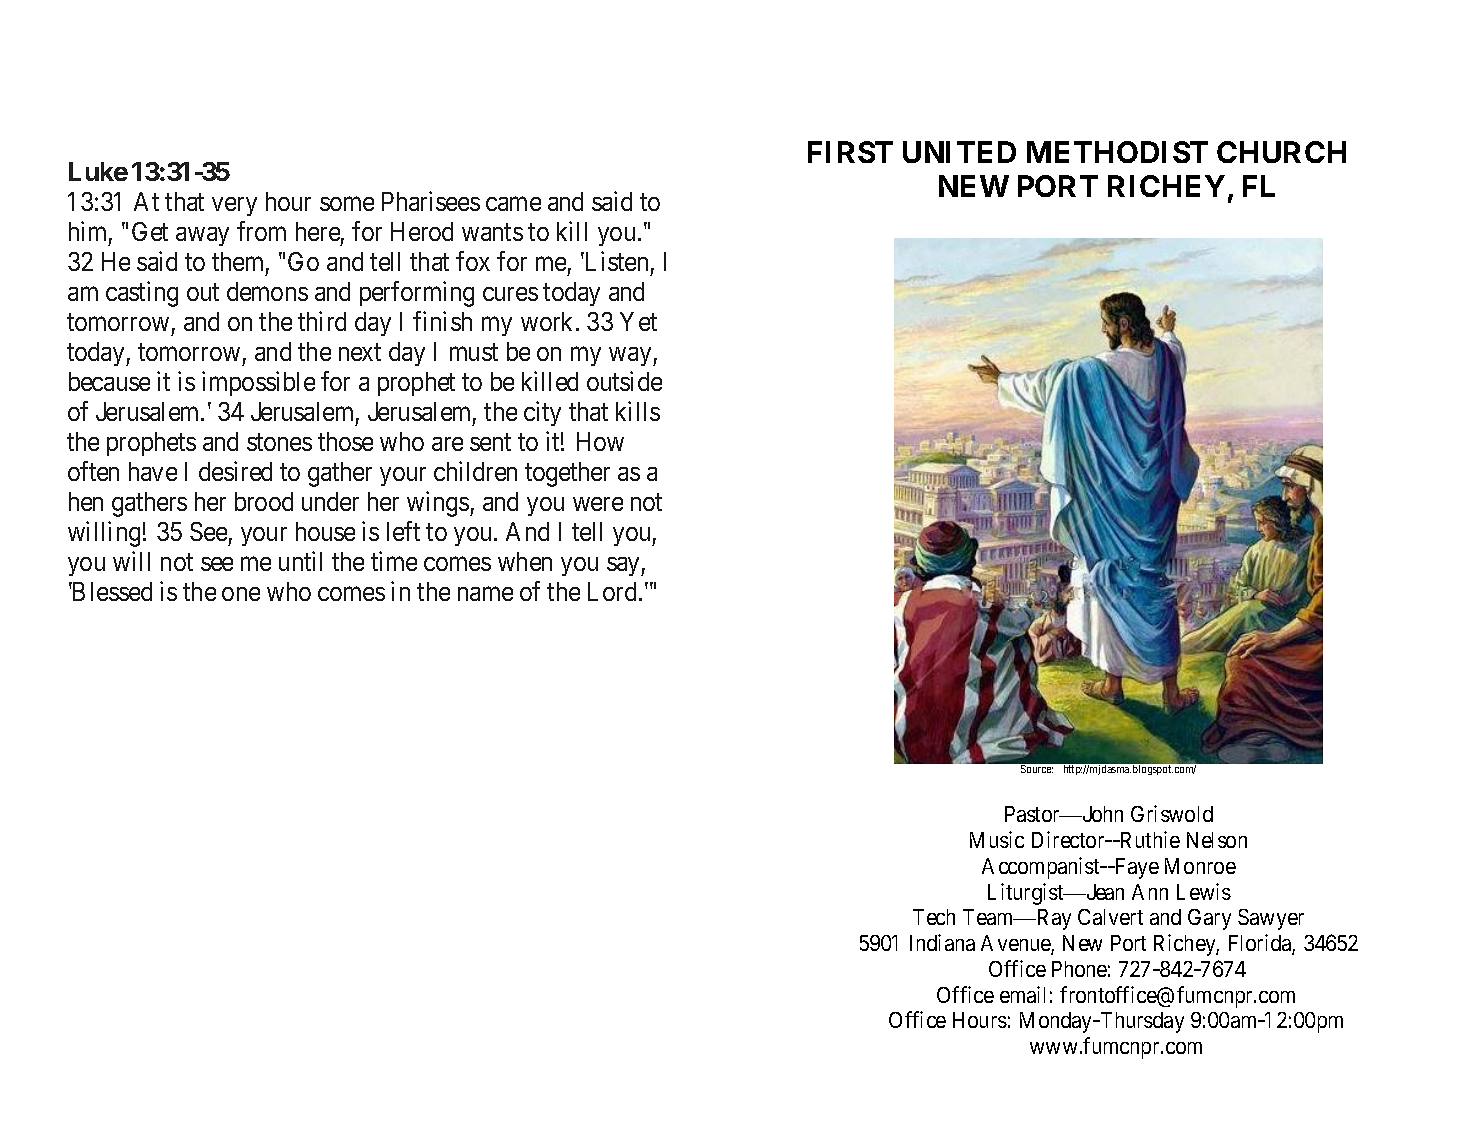  I want to click on were, so click(598, 504).
